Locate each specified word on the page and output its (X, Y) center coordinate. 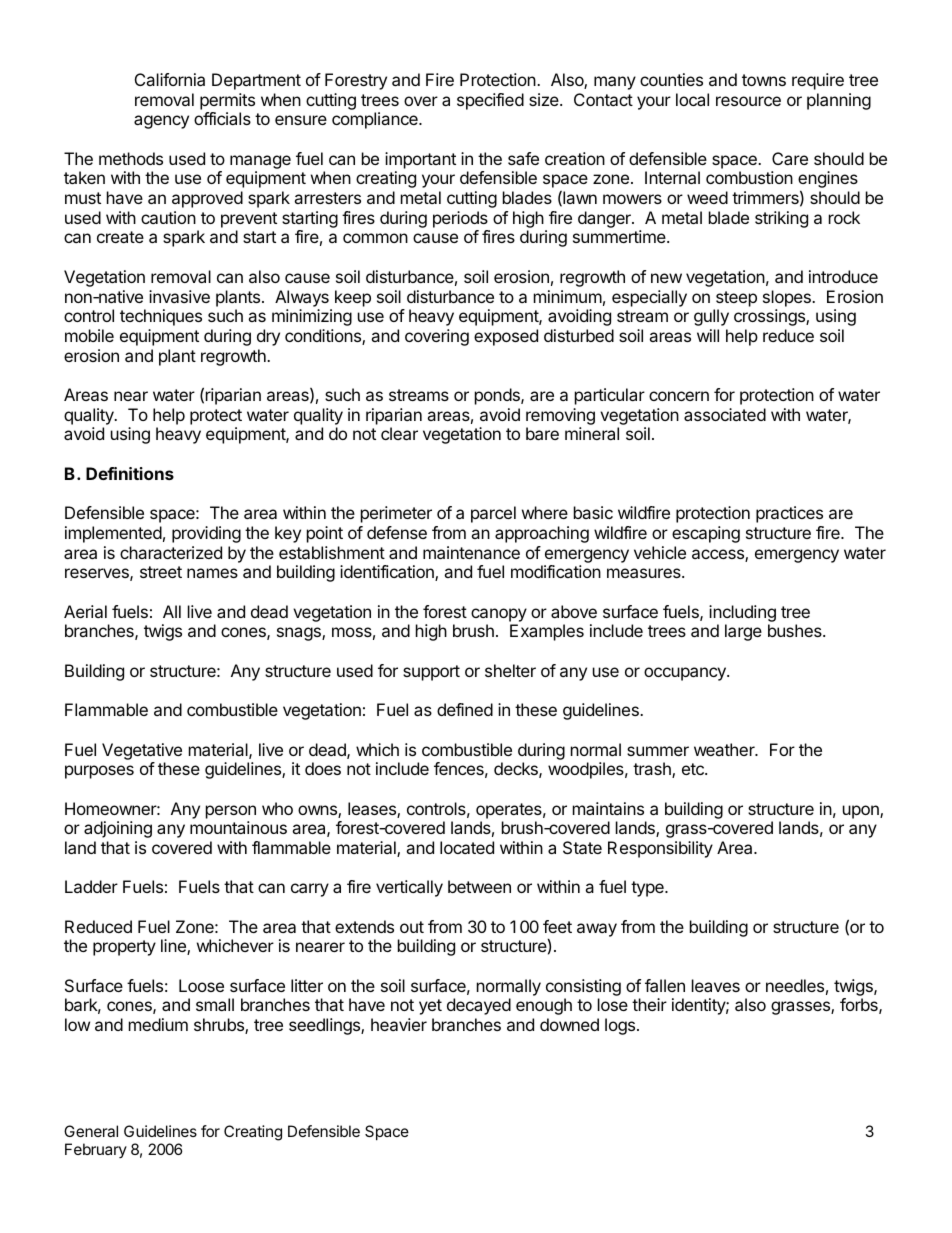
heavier (399, 1024)
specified (490, 101)
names (212, 573)
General (91, 1131)
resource (748, 101)
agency (161, 122)
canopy (499, 615)
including (742, 613)
